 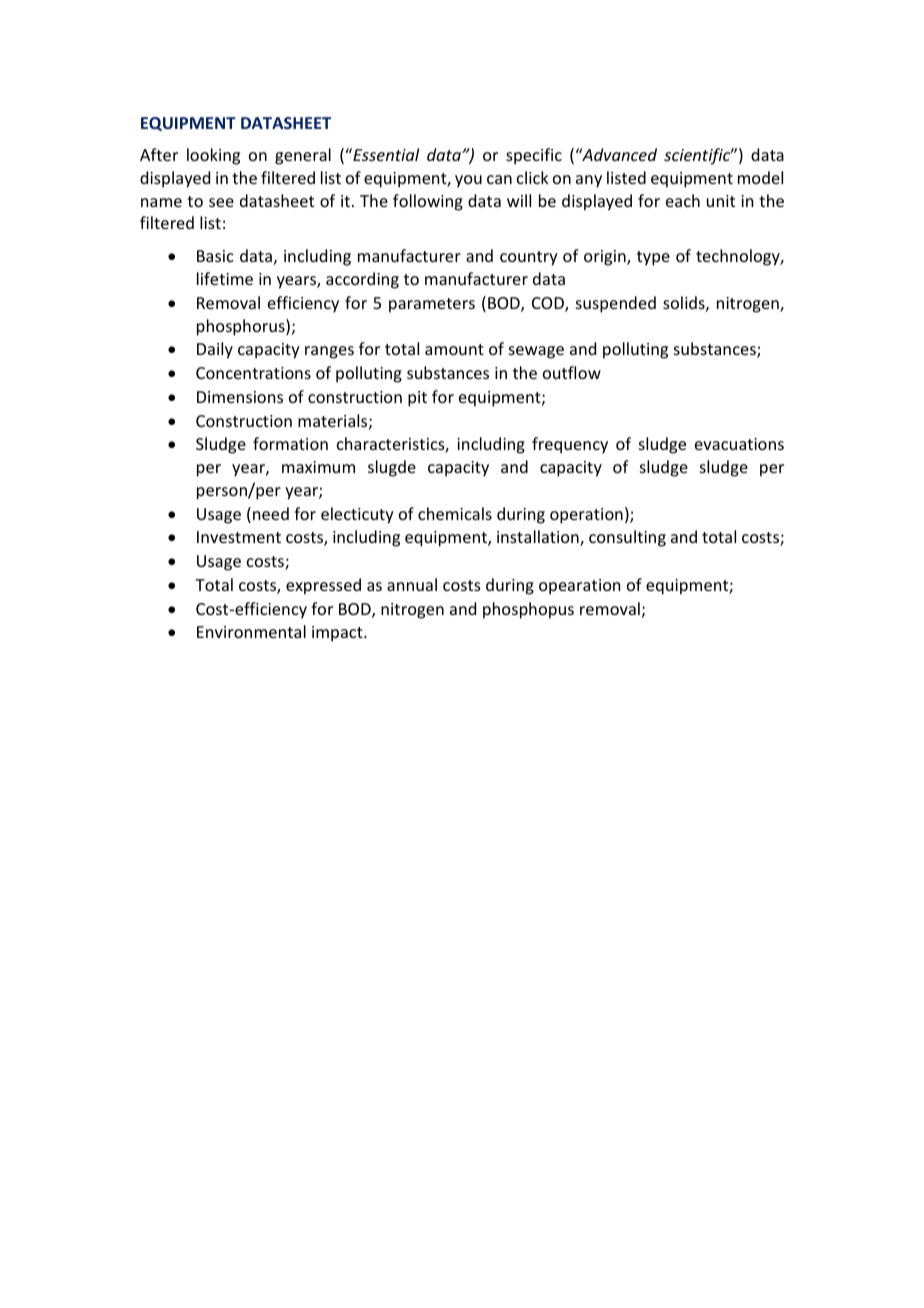 What do you see at coordinates (412, 584) in the screenshot?
I see `annual` at bounding box center [412, 584].
